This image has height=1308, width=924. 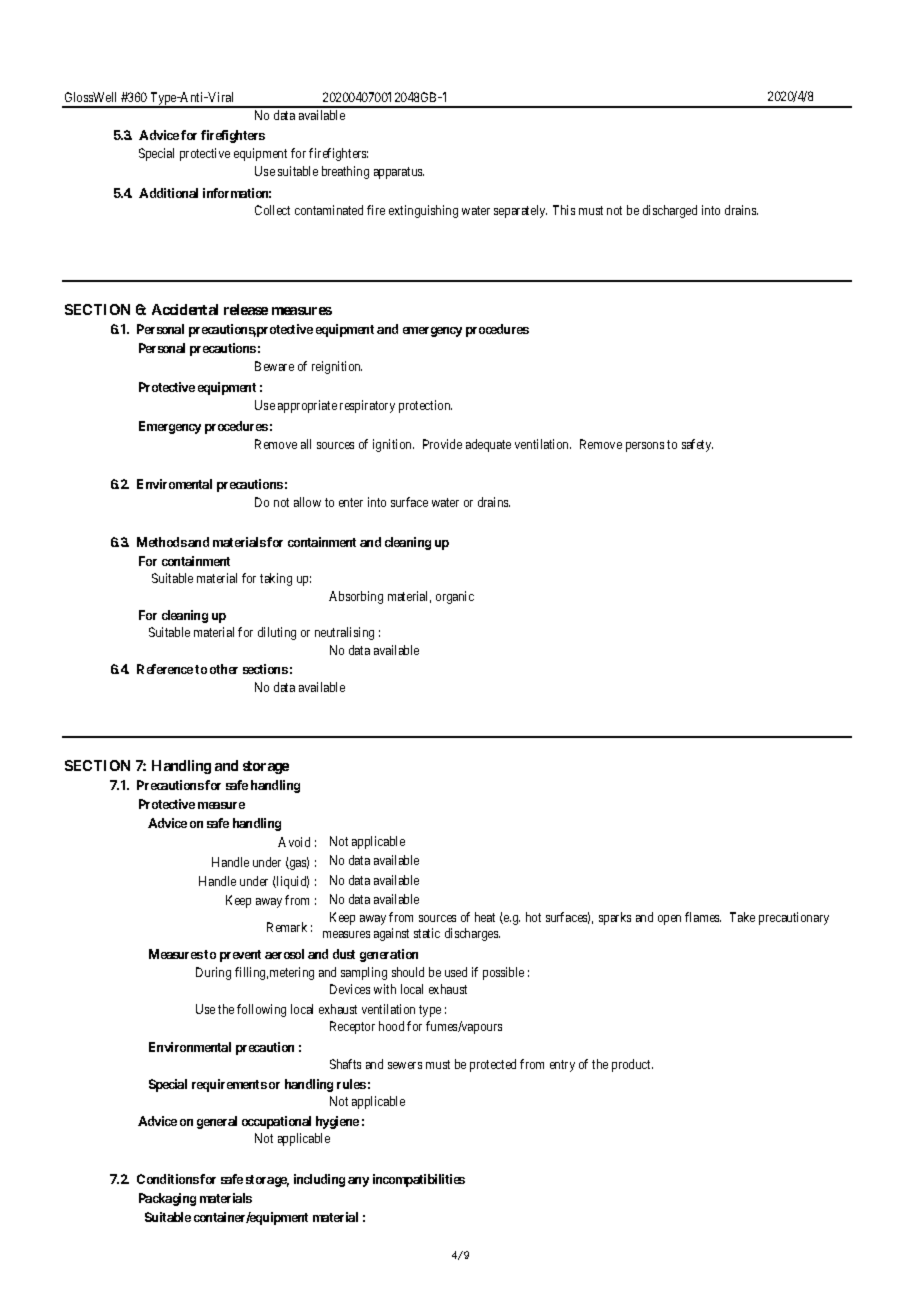 I want to click on Avoid, so click(x=294, y=842).
